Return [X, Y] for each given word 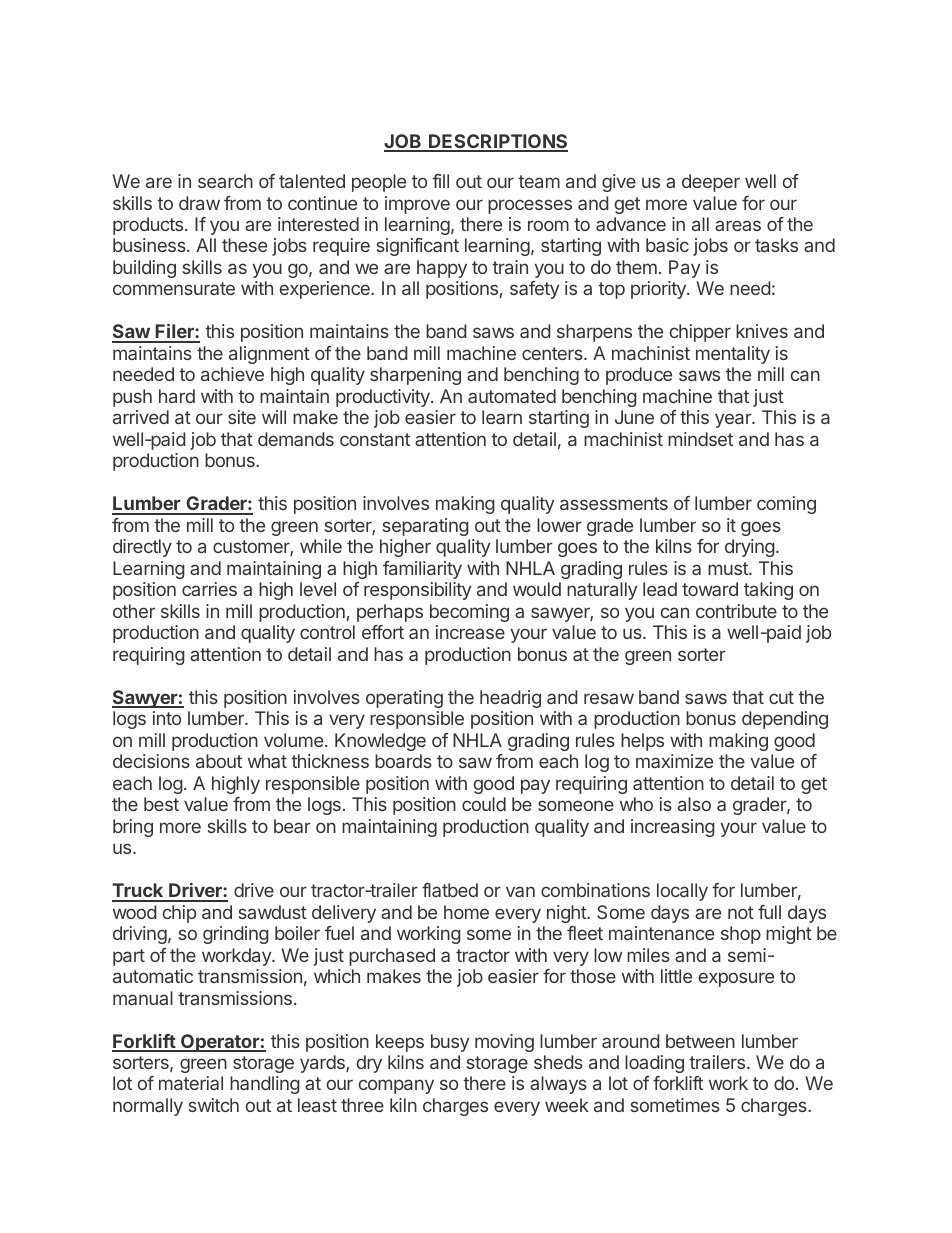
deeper [711, 183]
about [219, 761]
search [225, 181]
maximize [674, 761]
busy [450, 1043]
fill [440, 181]
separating [426, 527]
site [242, 417]
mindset [700, 439]
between [700, 1041]
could [484, 804]
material [191, 1083]
